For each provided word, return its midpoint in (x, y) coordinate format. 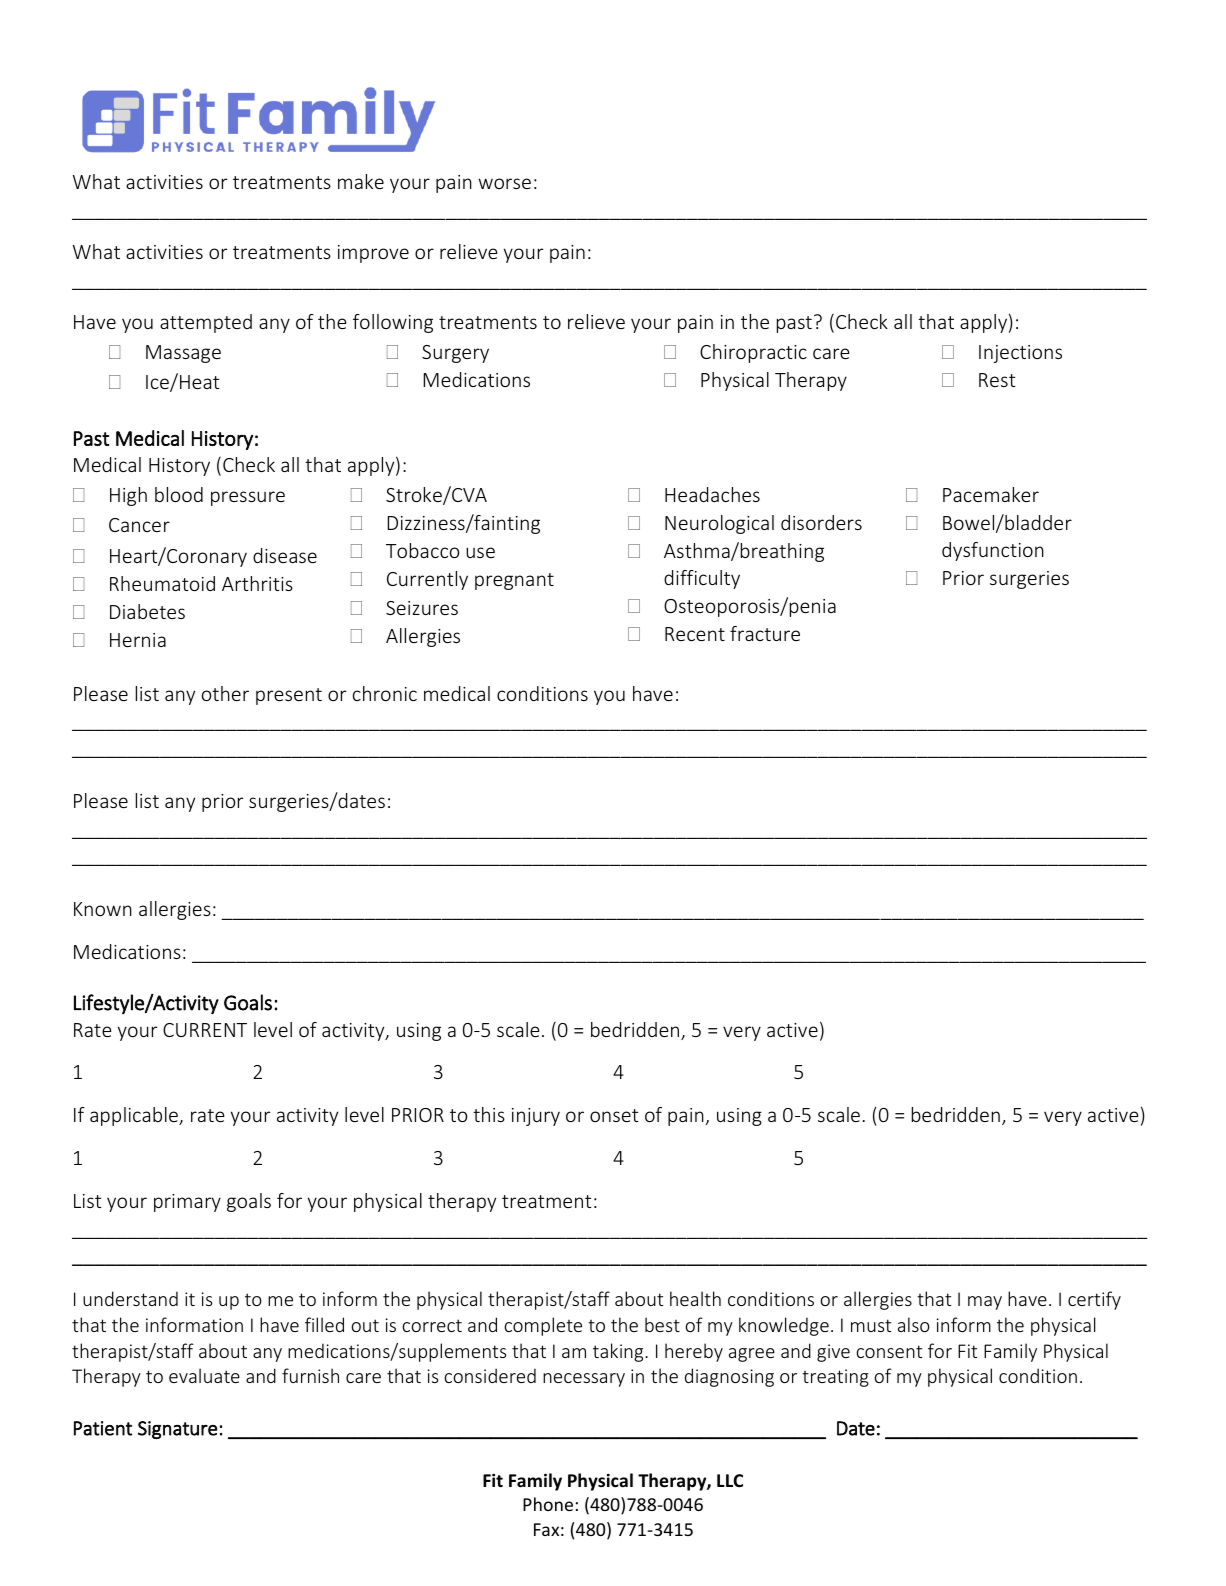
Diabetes (147, 611)
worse (504, 183)
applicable (135, 1116)
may (985, 1303)
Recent (695, 634)
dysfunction (993, 551)
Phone (548, 1504)
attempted (206, 323)
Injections (1020, 354)
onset (614, 1115)
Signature (177, 1430)
